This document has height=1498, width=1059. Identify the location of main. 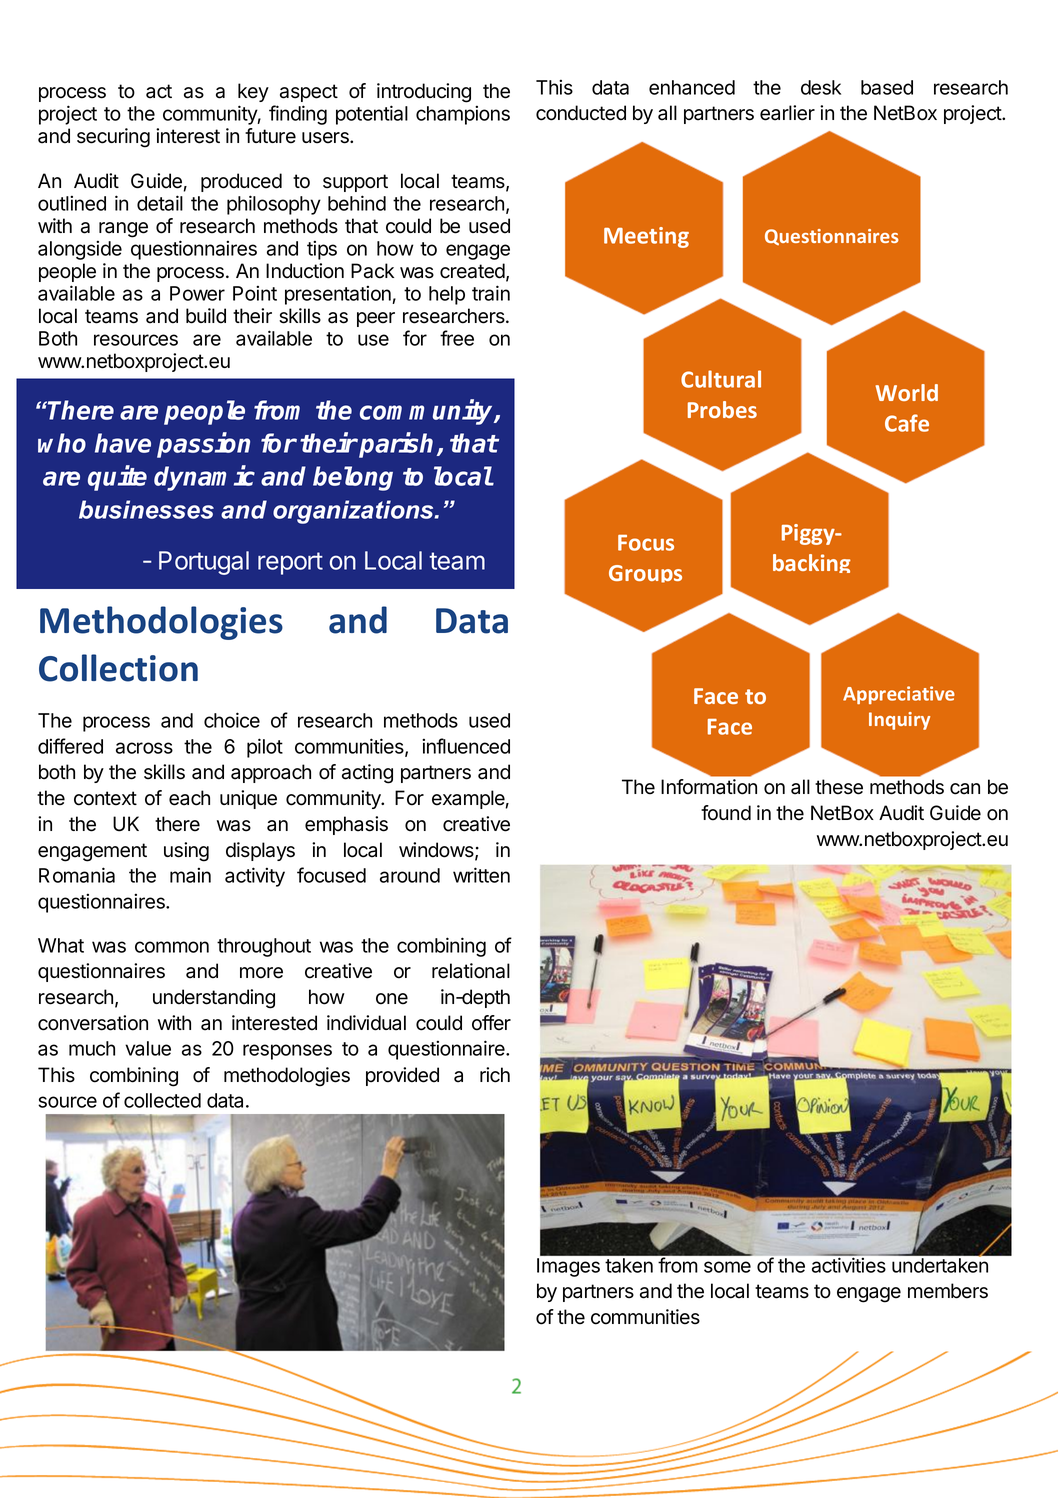
(190, 875).
